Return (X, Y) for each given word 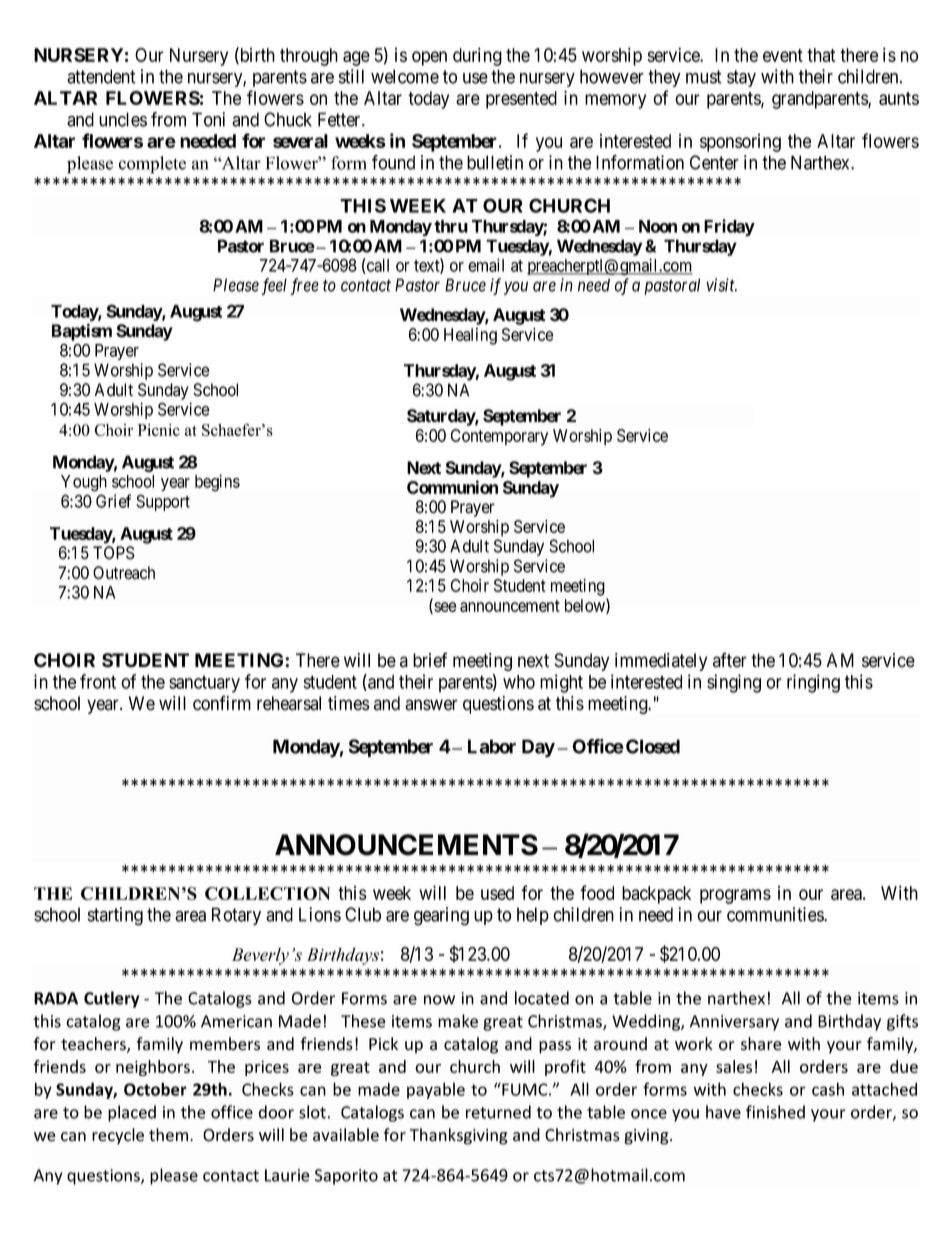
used (497, 893)
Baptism (82, 332)
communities (776, 914)
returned (498, 1112)
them (170, 1135)
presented (521, 100)
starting (115, 916)
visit (722, 285)
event (783, 55)
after (730, 660)
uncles (123, 119)
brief (430, 660)
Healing (470, 336)
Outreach (124, 573)
